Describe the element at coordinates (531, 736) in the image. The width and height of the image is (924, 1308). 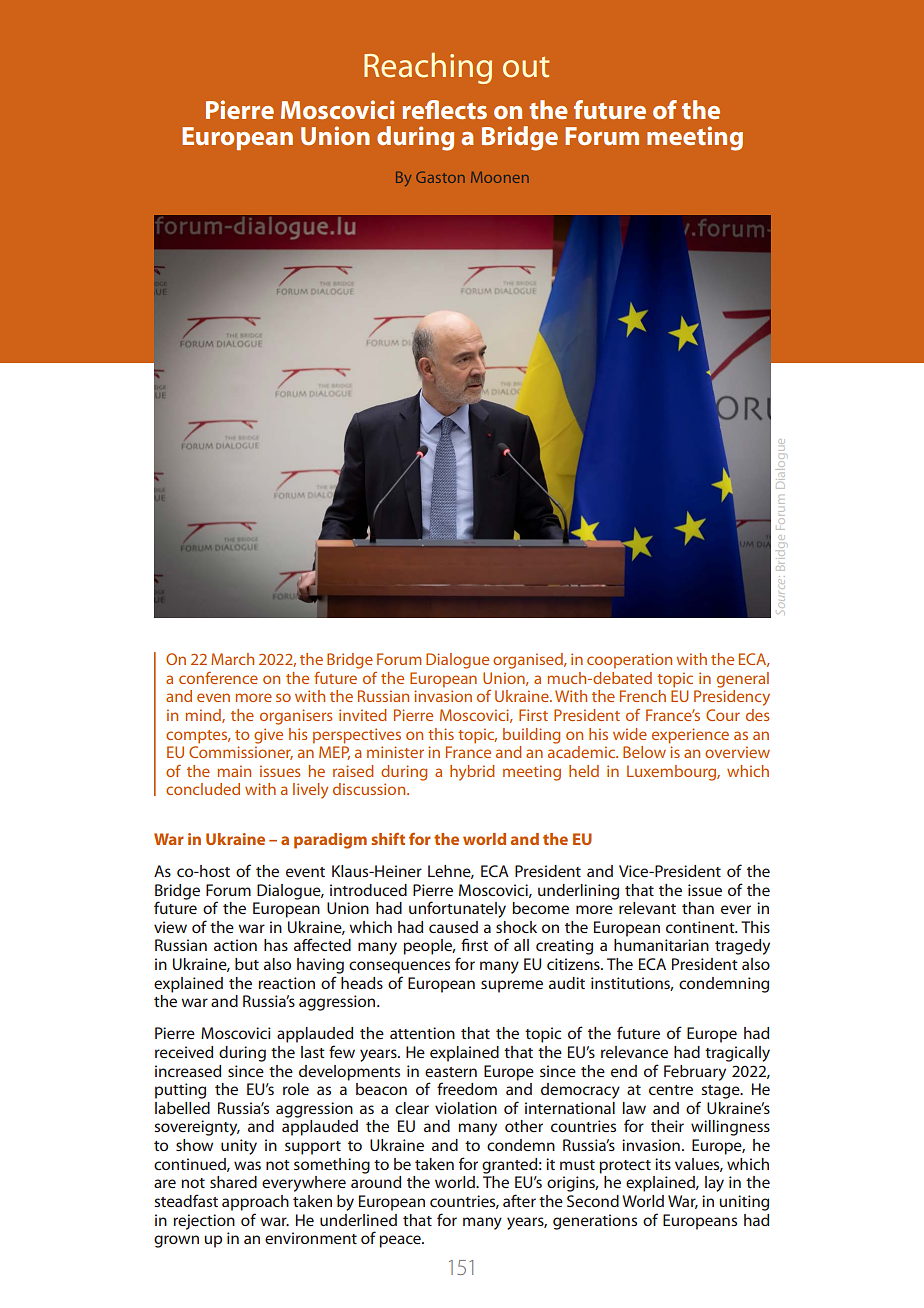
I see `building` at that location.
